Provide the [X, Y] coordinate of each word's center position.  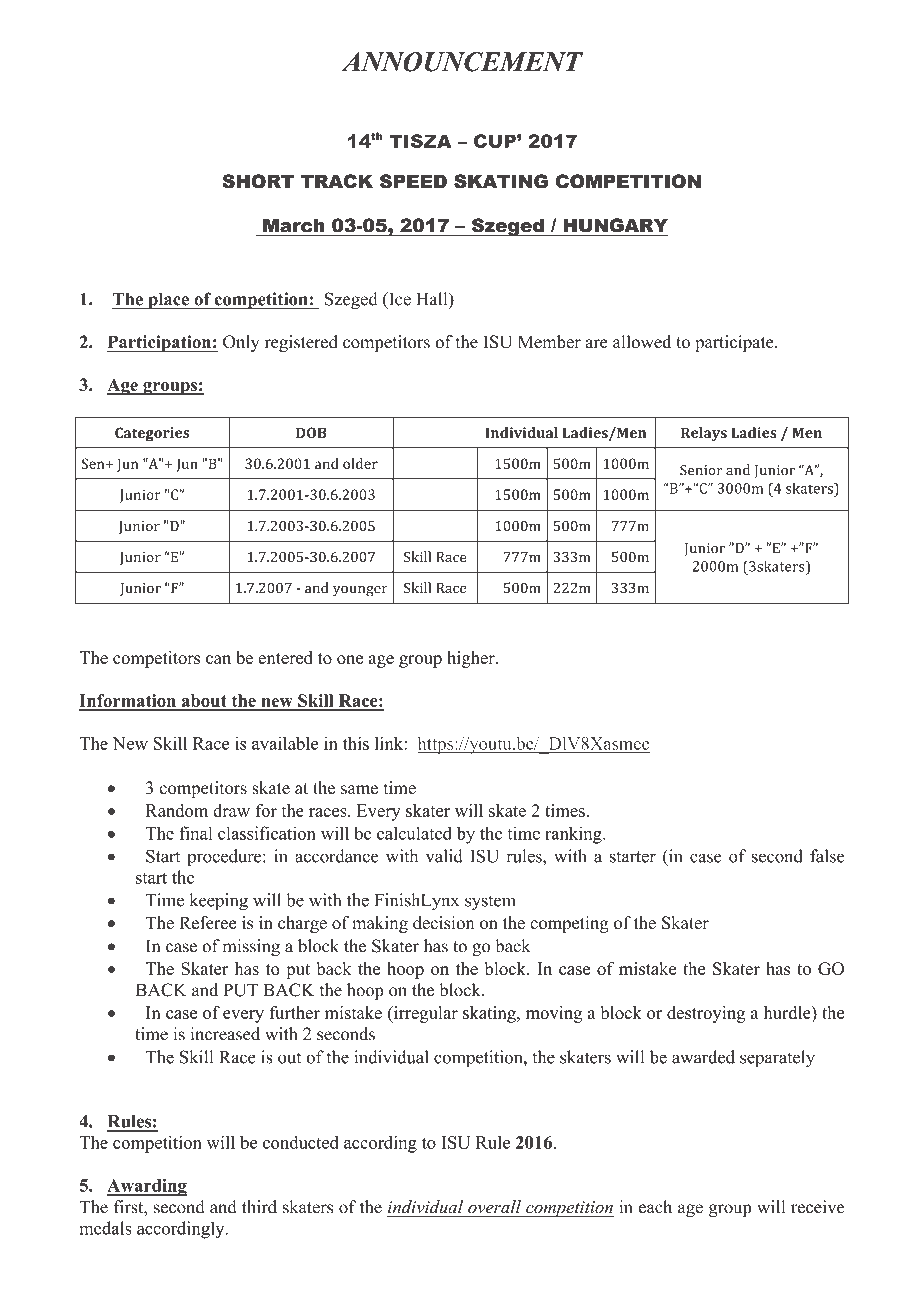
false [827, 856]
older [360, 463]
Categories [152, 434]
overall [494, 1208]
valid [444, 856]
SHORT [258, 181]
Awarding [147, 1187]
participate [735, 343]
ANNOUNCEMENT [462, 62]
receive [817, 1207]
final [196, 833]
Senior [701, 470]
